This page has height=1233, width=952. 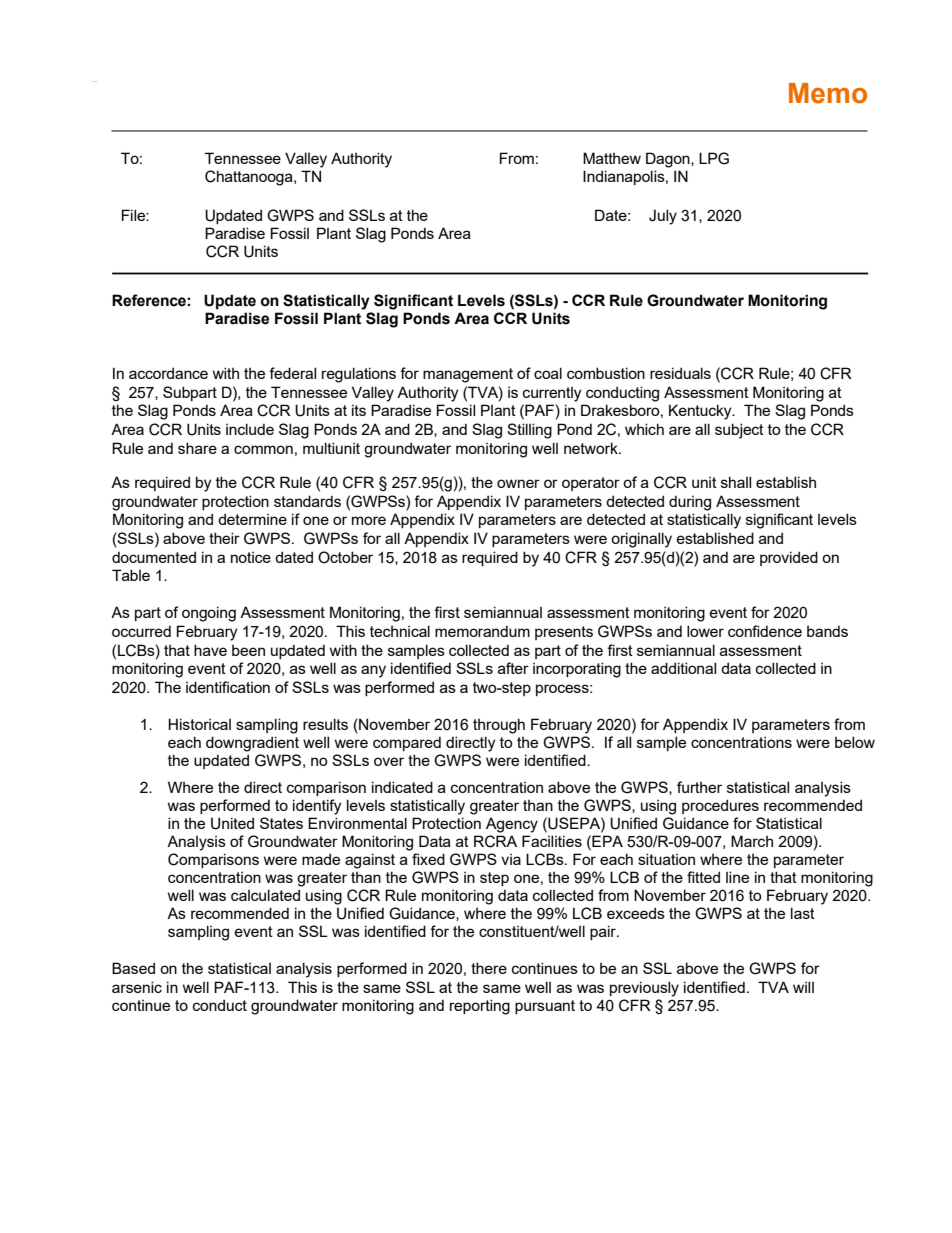 I want to click on Chattanooga, so click(x=250, y=178).
